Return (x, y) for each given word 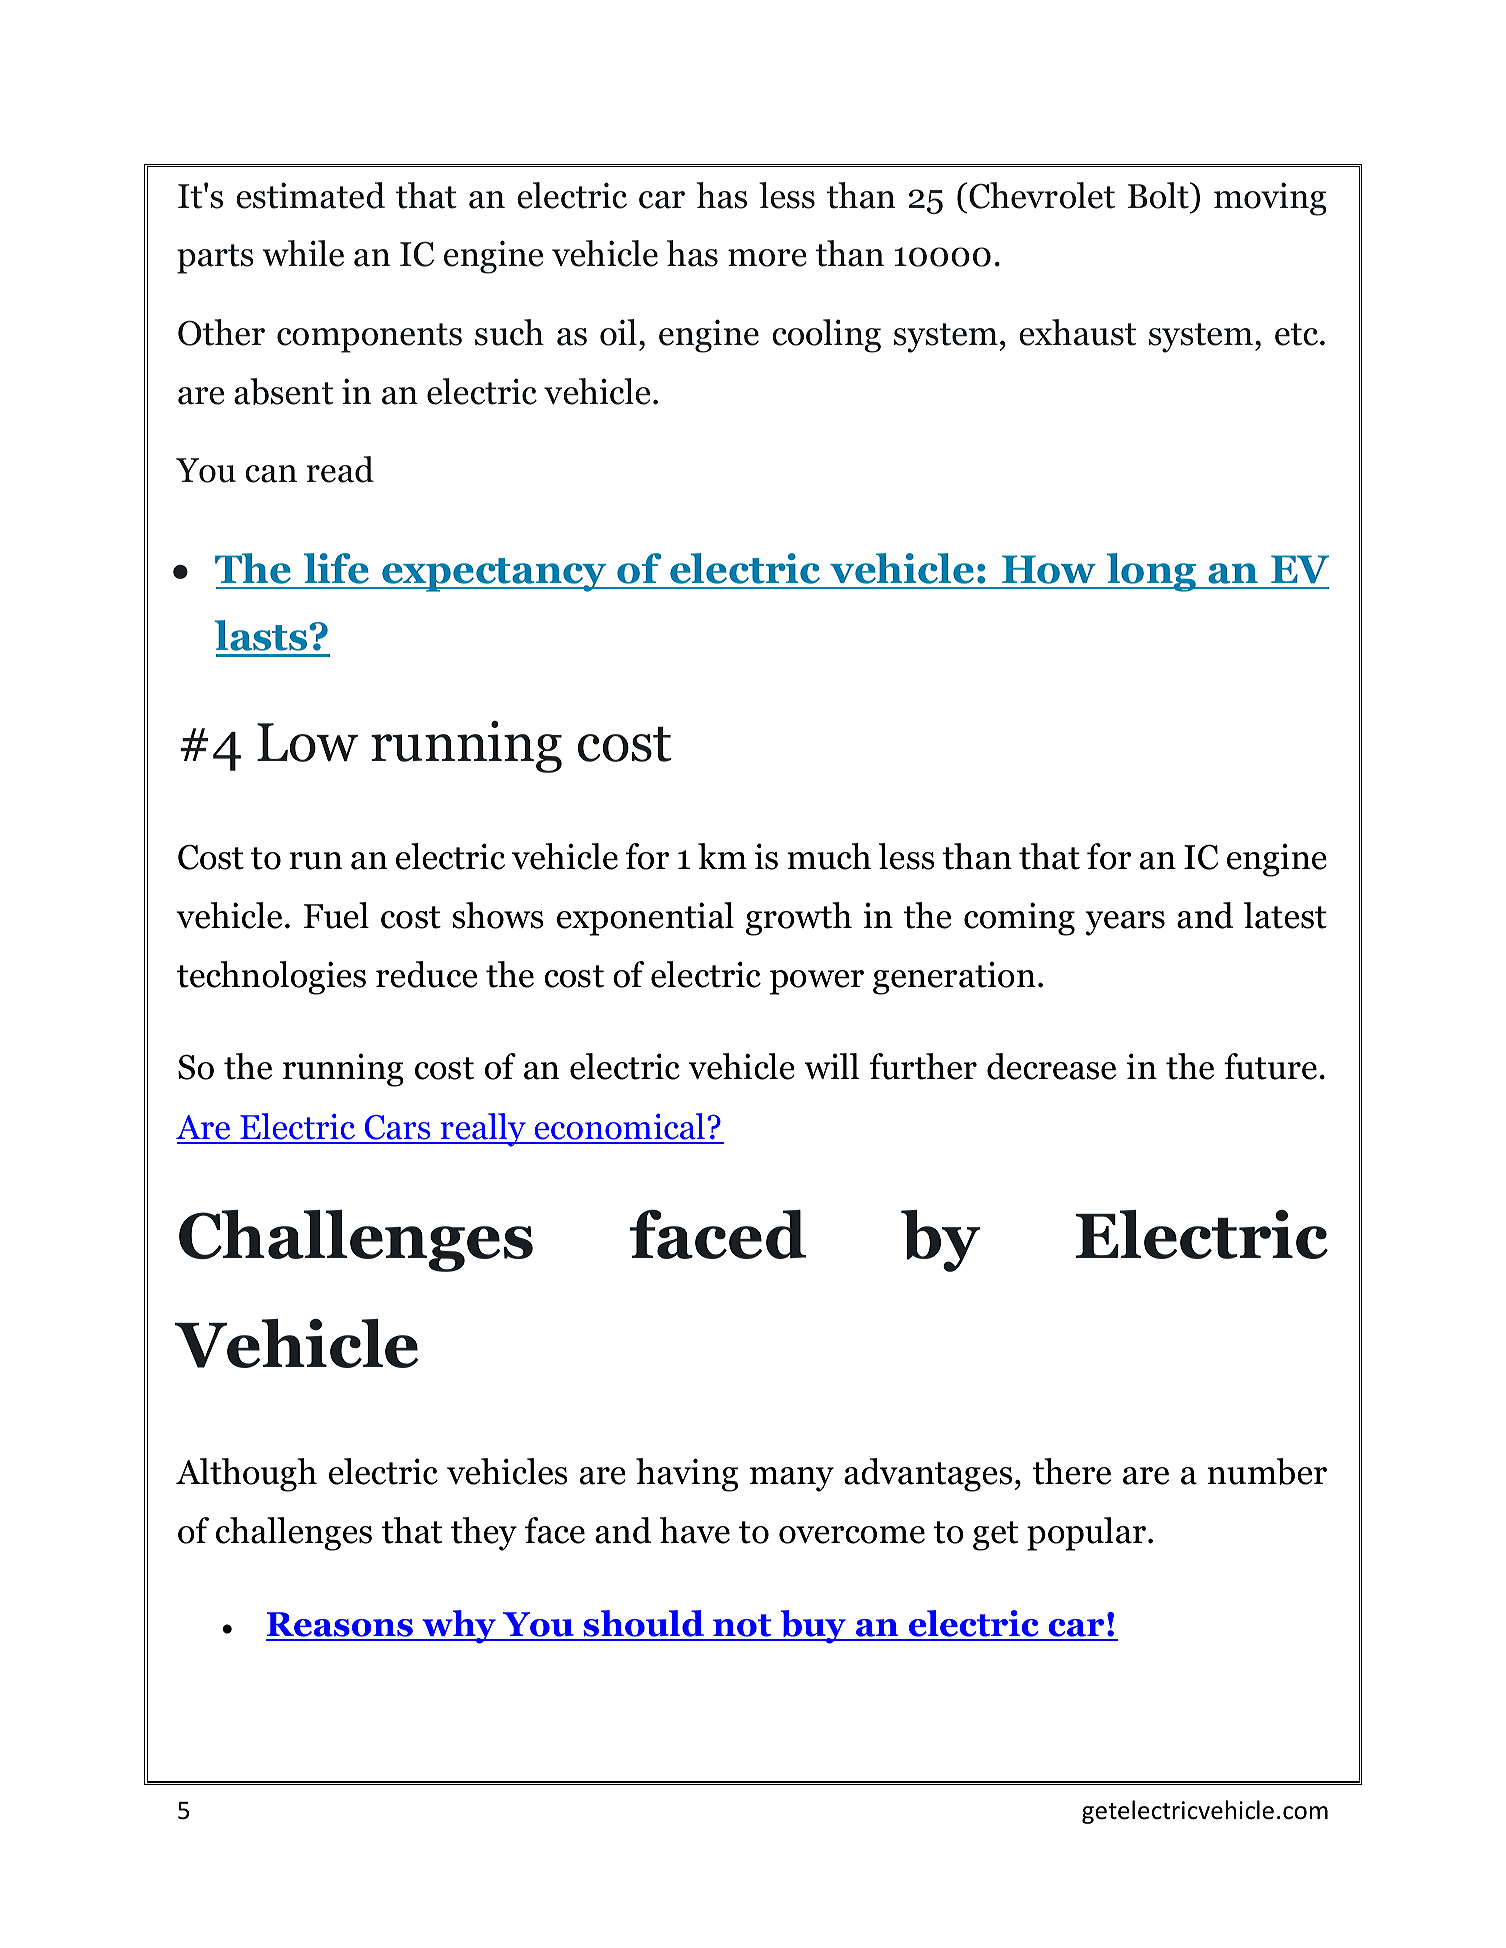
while (303, 253)
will (831, 1066)
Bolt (1159, 195)
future (1270, 1066)
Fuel (336, 915)
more (767, 258)
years (1125, 923)
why (459, 1627)
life (336, 568)
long (1152, 572)
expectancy (494, 575)
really (483, 1130)
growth (799, 919)
